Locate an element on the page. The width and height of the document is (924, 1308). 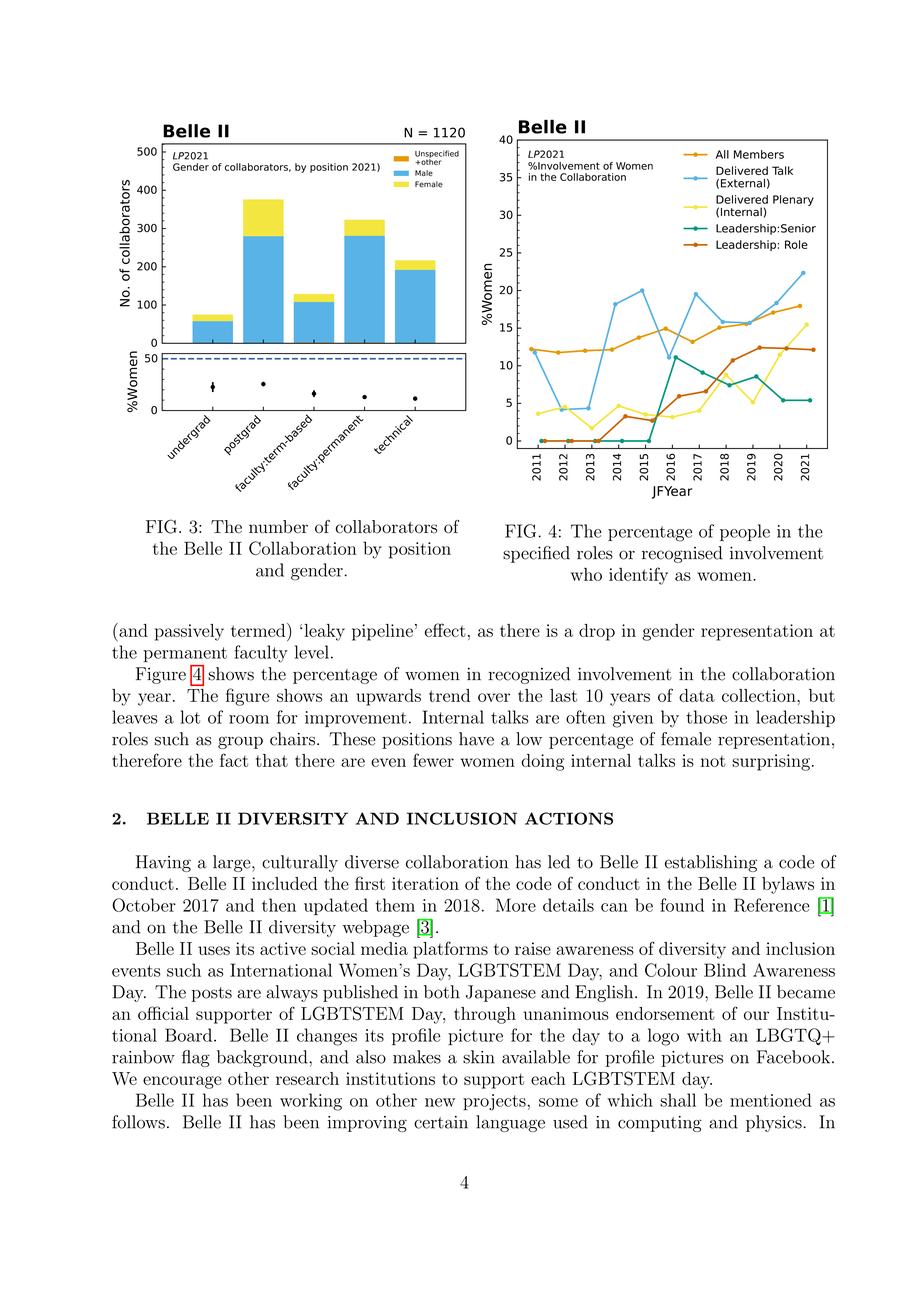
effect is located at coordinates (445, 630).
